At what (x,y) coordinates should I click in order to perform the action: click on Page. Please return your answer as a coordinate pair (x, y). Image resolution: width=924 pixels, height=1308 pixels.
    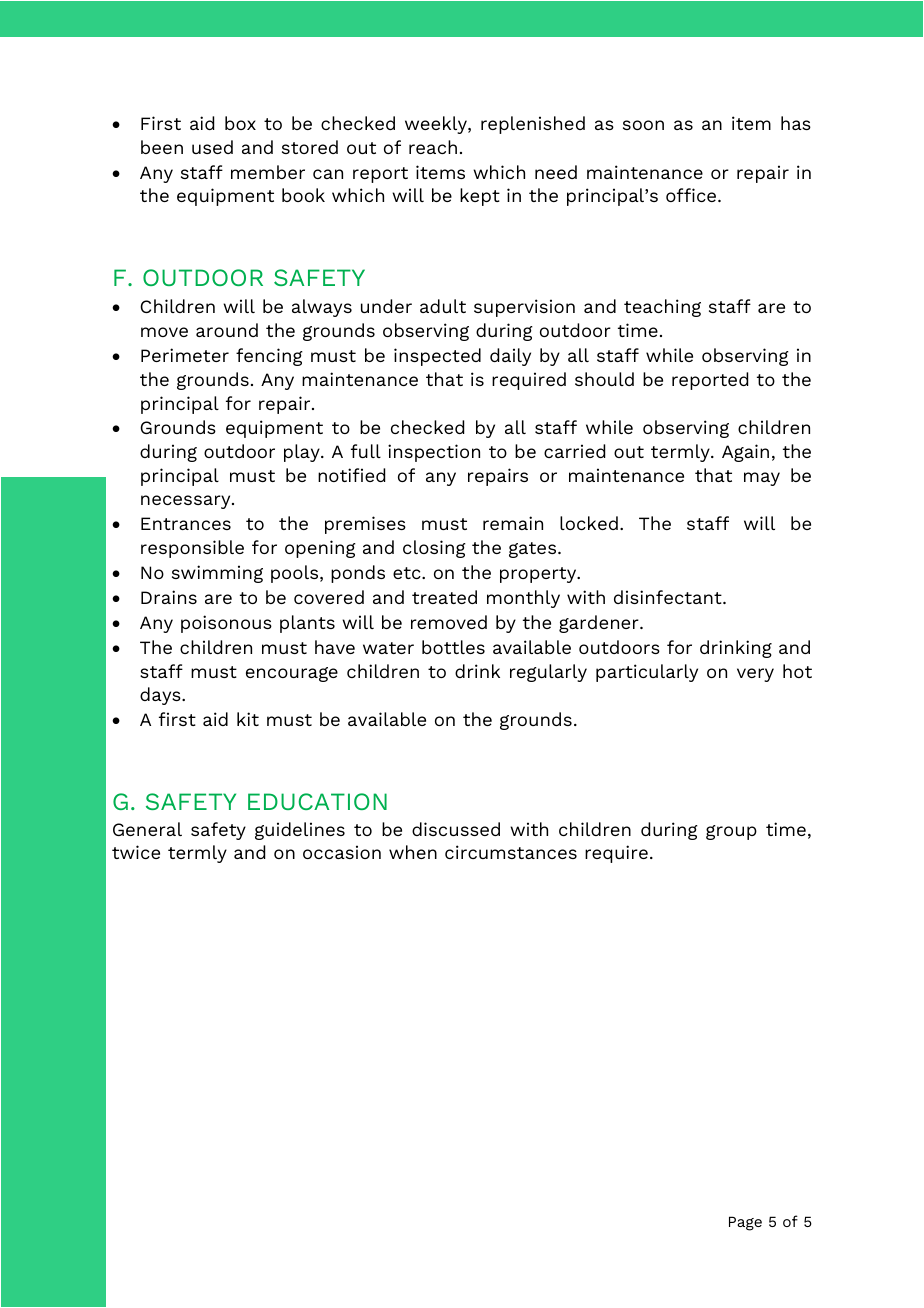
    Looking at the image, I should click on (745, 1223).
